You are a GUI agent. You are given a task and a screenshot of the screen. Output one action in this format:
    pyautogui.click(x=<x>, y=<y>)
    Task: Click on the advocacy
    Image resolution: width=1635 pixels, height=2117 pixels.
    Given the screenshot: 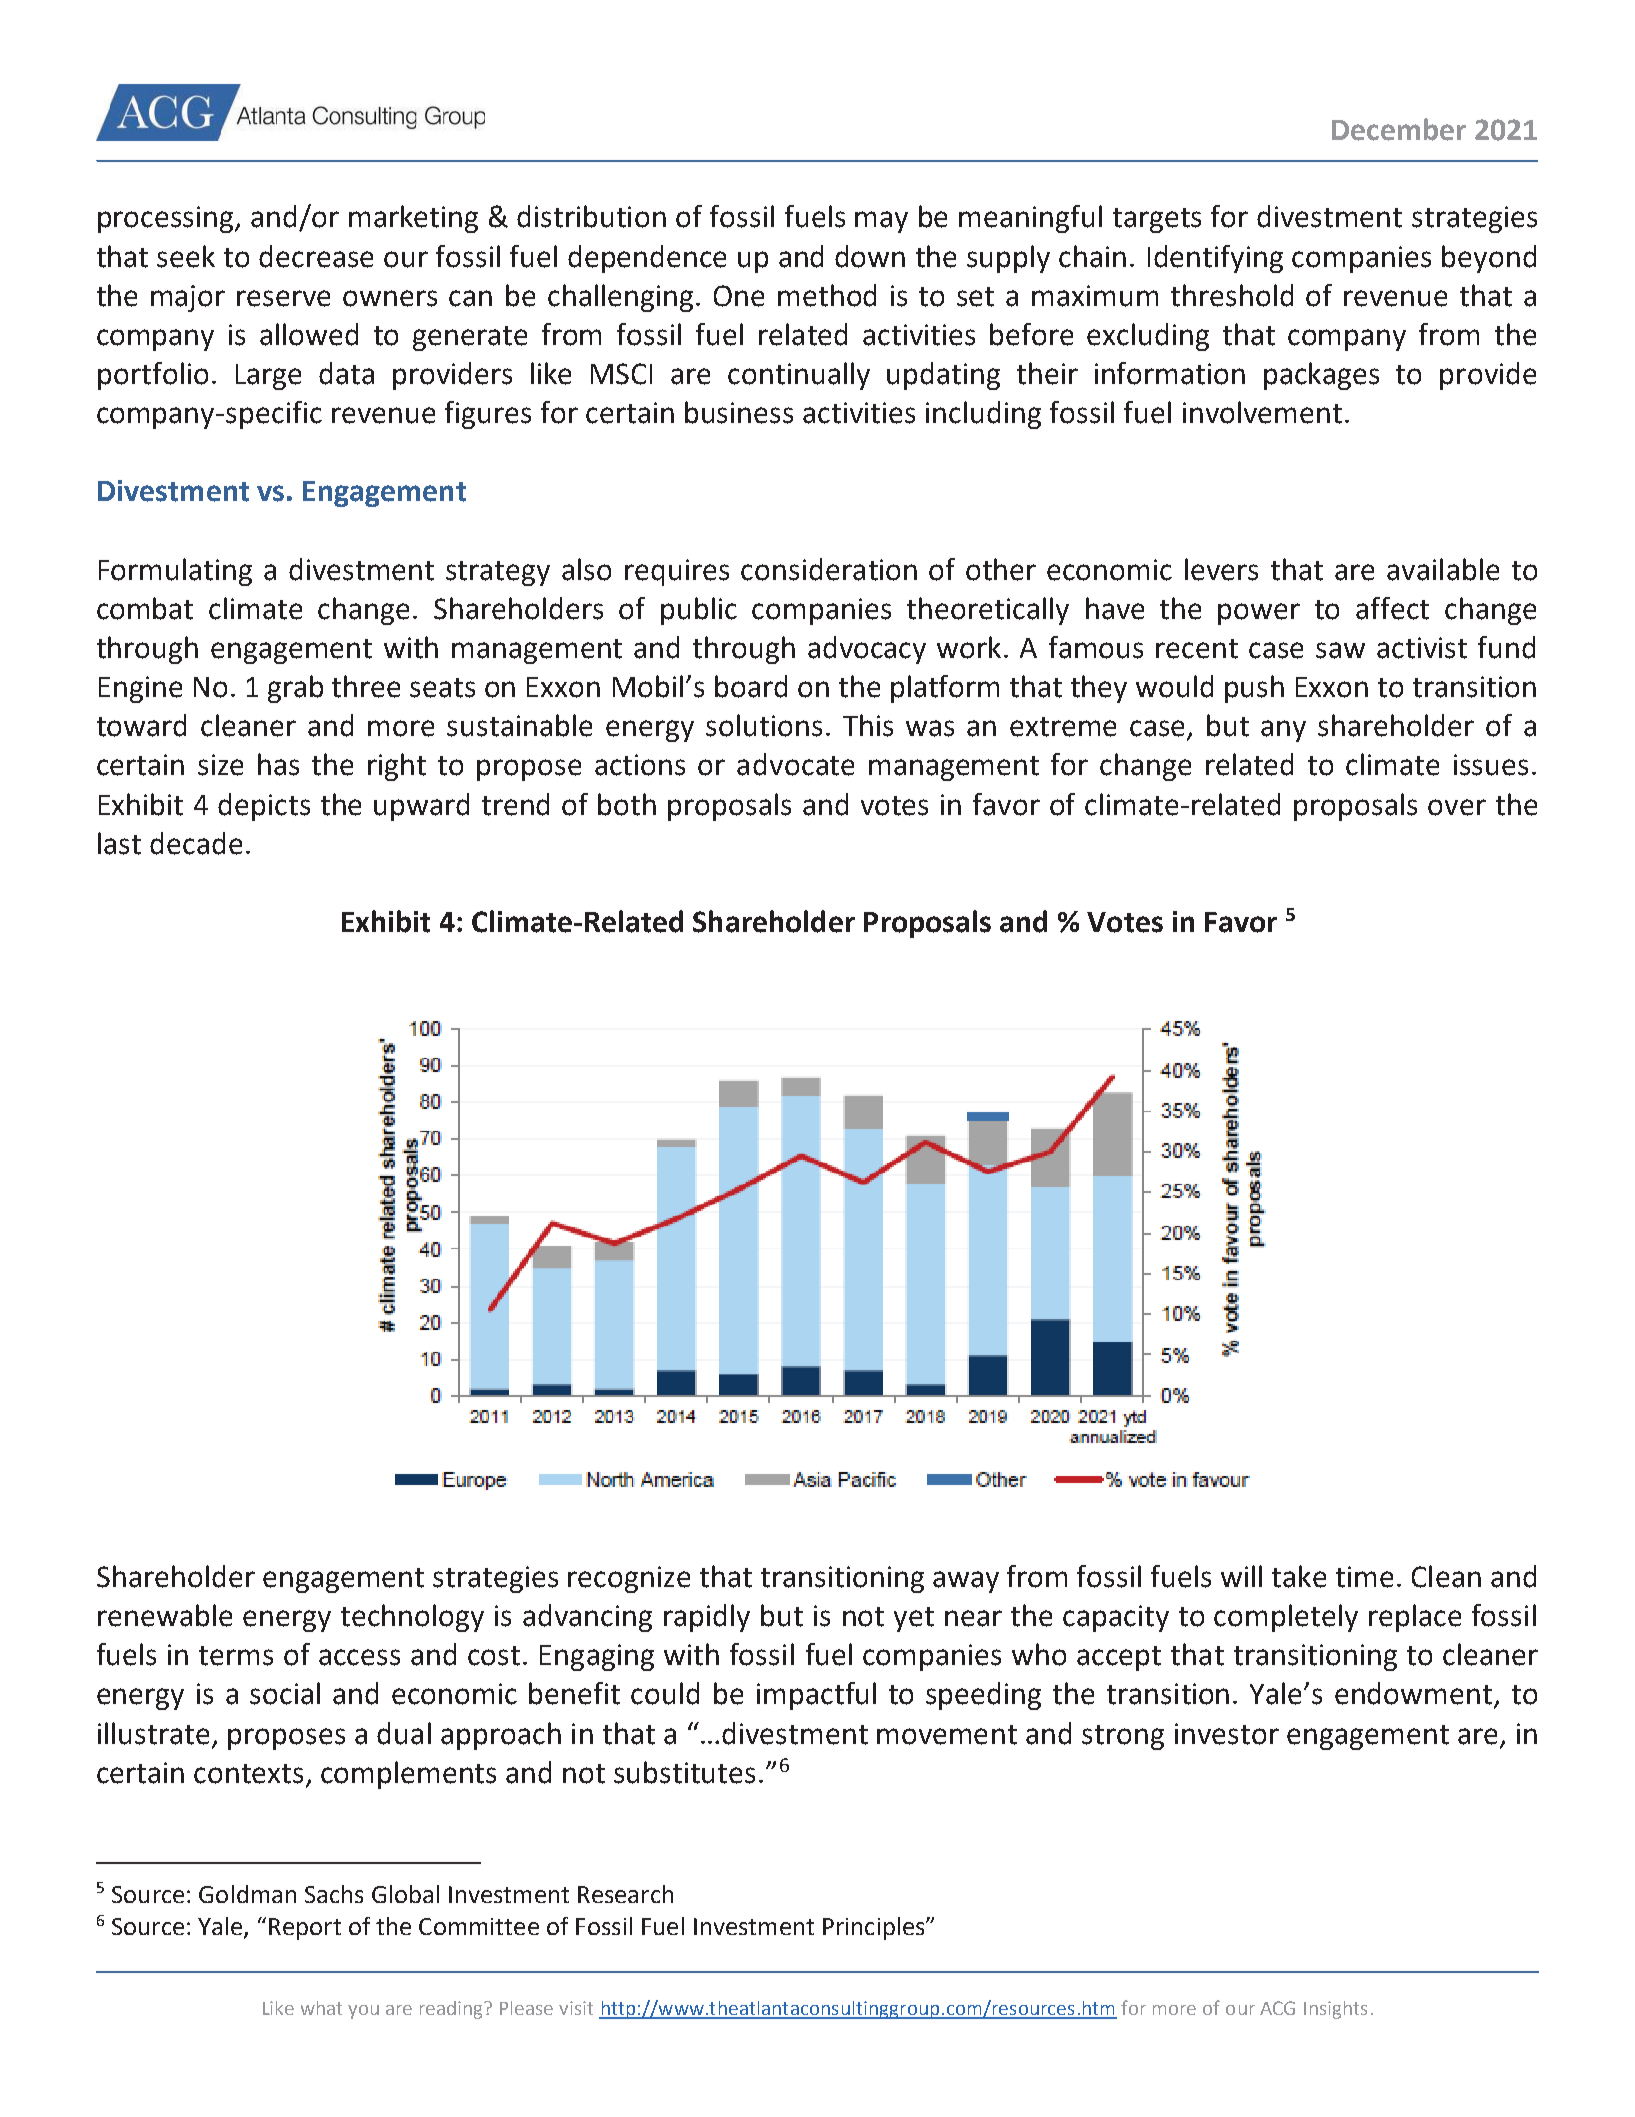 What is the action you would take?
    pyautogui.click(x=867, y=650)
